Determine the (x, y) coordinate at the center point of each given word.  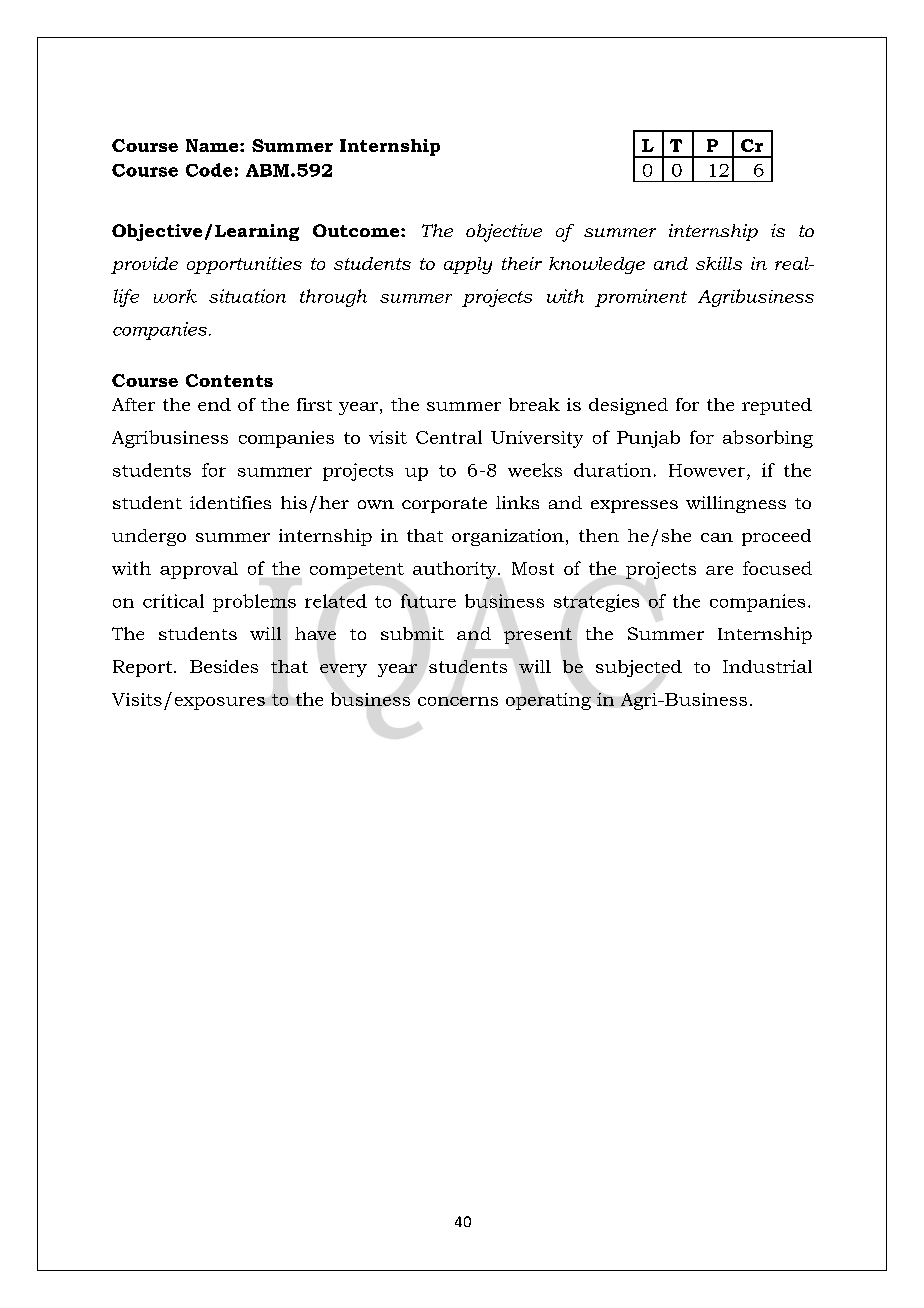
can (717, 537)
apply (468, 265)
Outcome (357, 230)
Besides (224, 666)
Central (449, 437)
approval (199, 570)
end (214, 404)
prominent (641, 298)
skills (719, 263)
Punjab (648, 439)
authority (456, 570)
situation (247, 296)
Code (209, 170)
